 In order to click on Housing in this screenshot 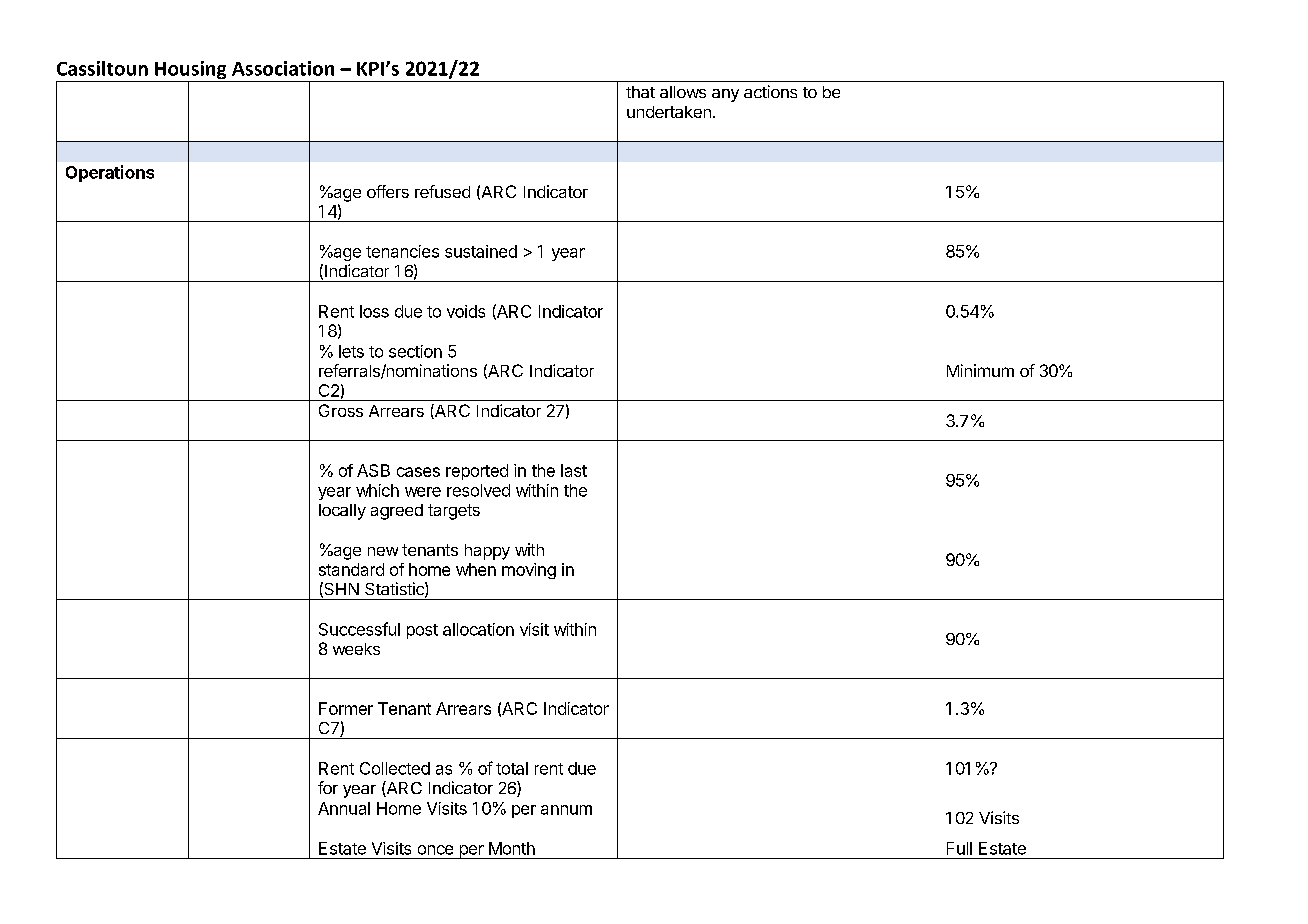, I will do `click(191, 71)`.
